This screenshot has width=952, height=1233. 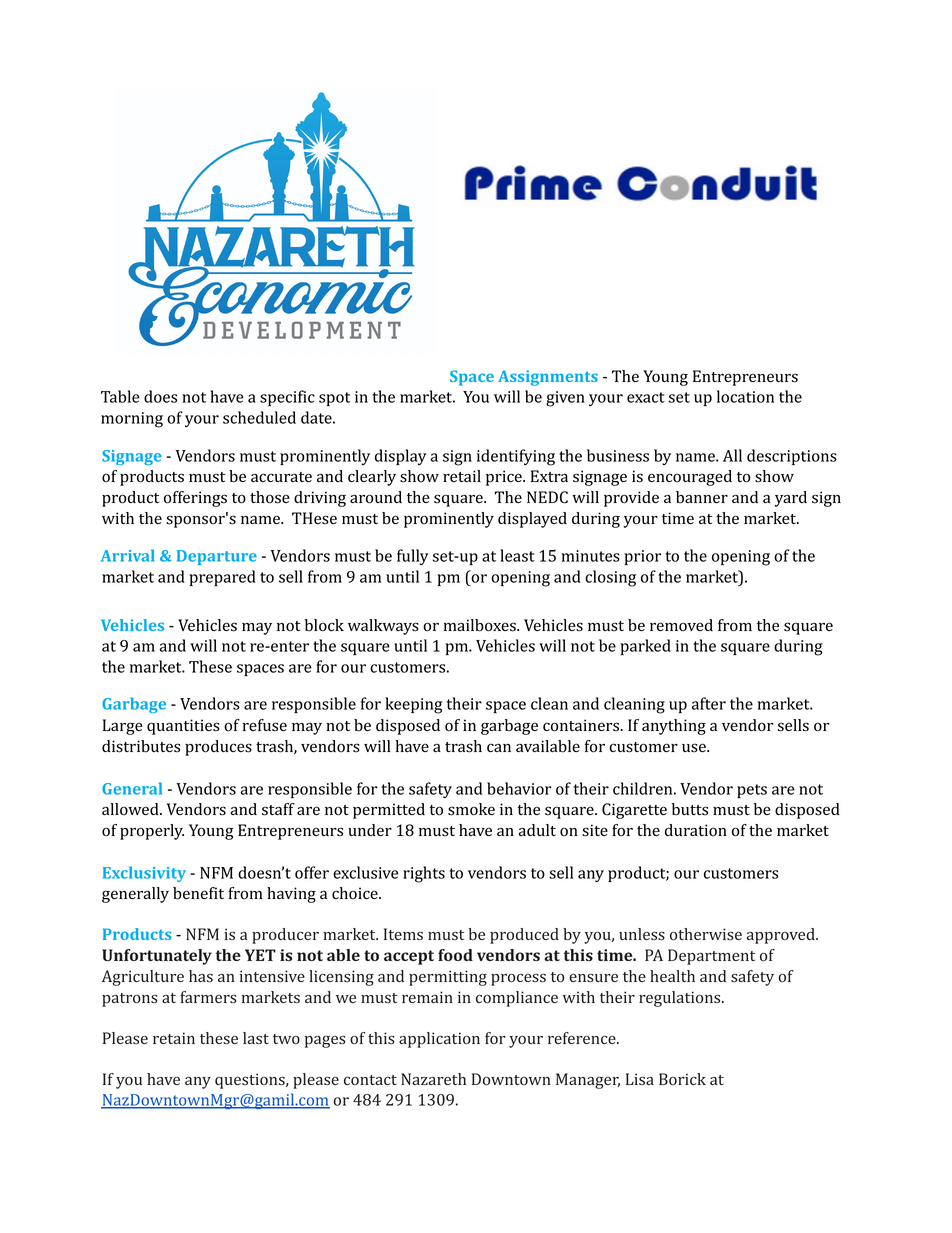 I want to click on identifying, so click(x=516, y=457).
